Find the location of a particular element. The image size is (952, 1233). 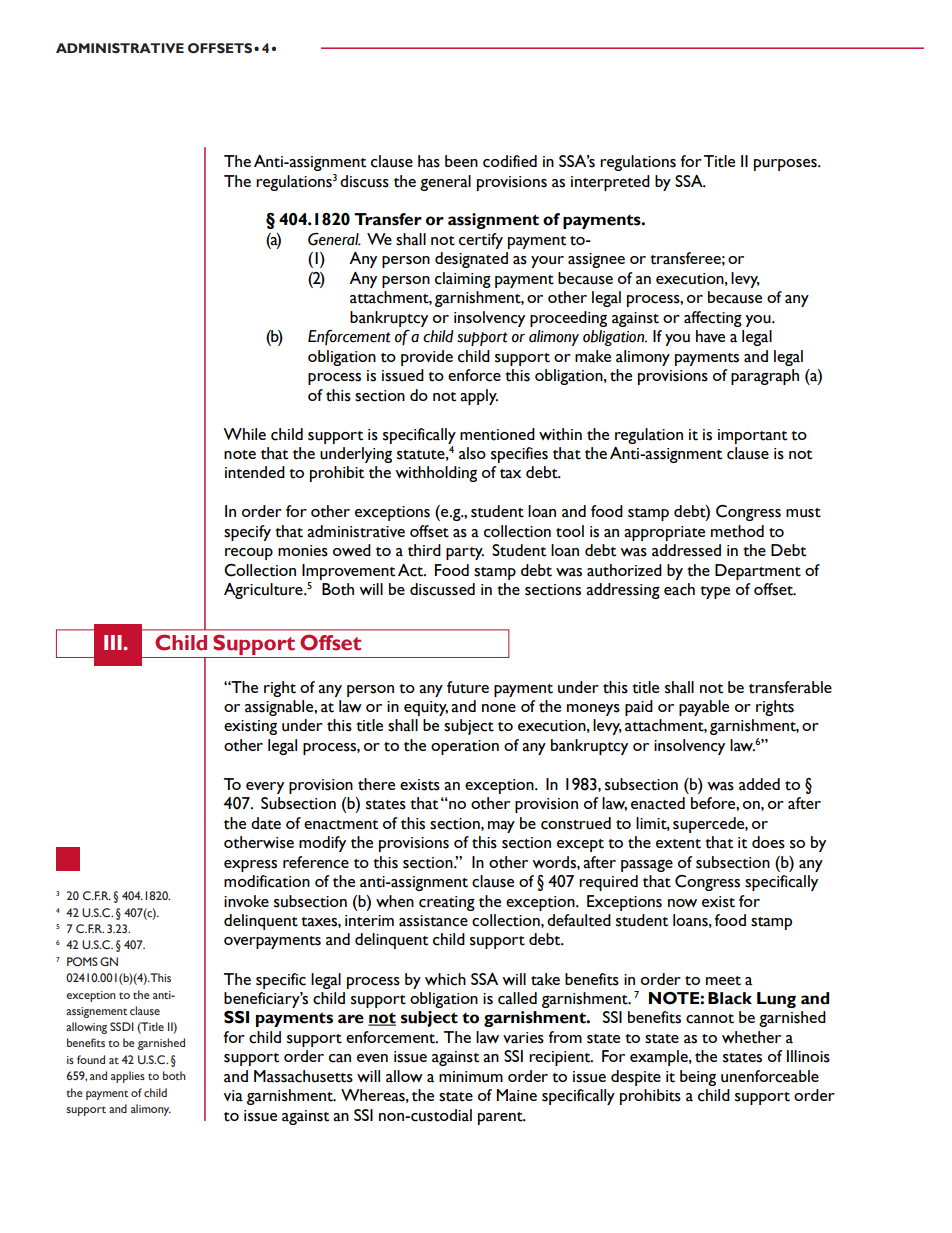

every is located at coordinates (265, 788).
